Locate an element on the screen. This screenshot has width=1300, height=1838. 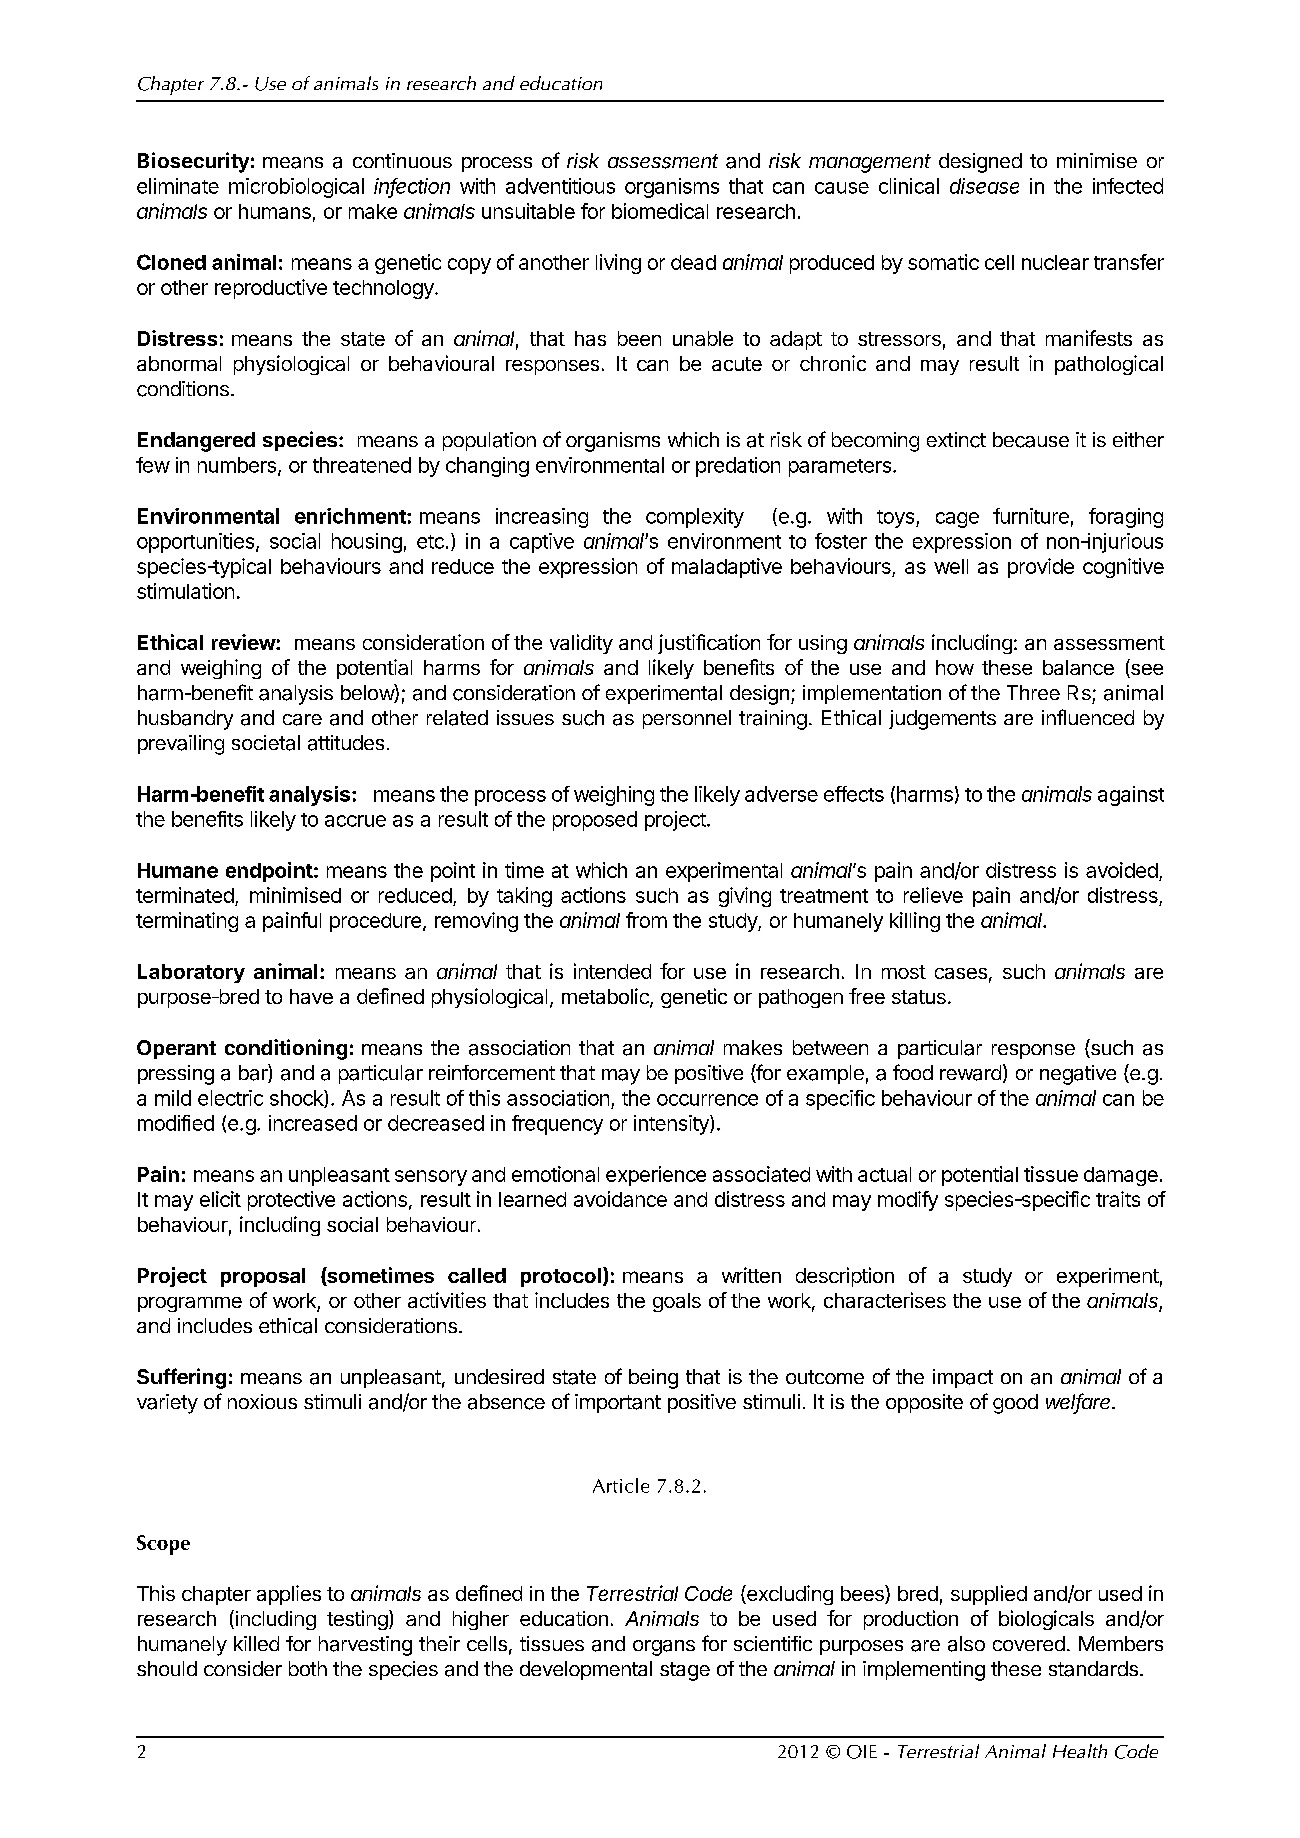
disease is located at coordinates (984, 186).
